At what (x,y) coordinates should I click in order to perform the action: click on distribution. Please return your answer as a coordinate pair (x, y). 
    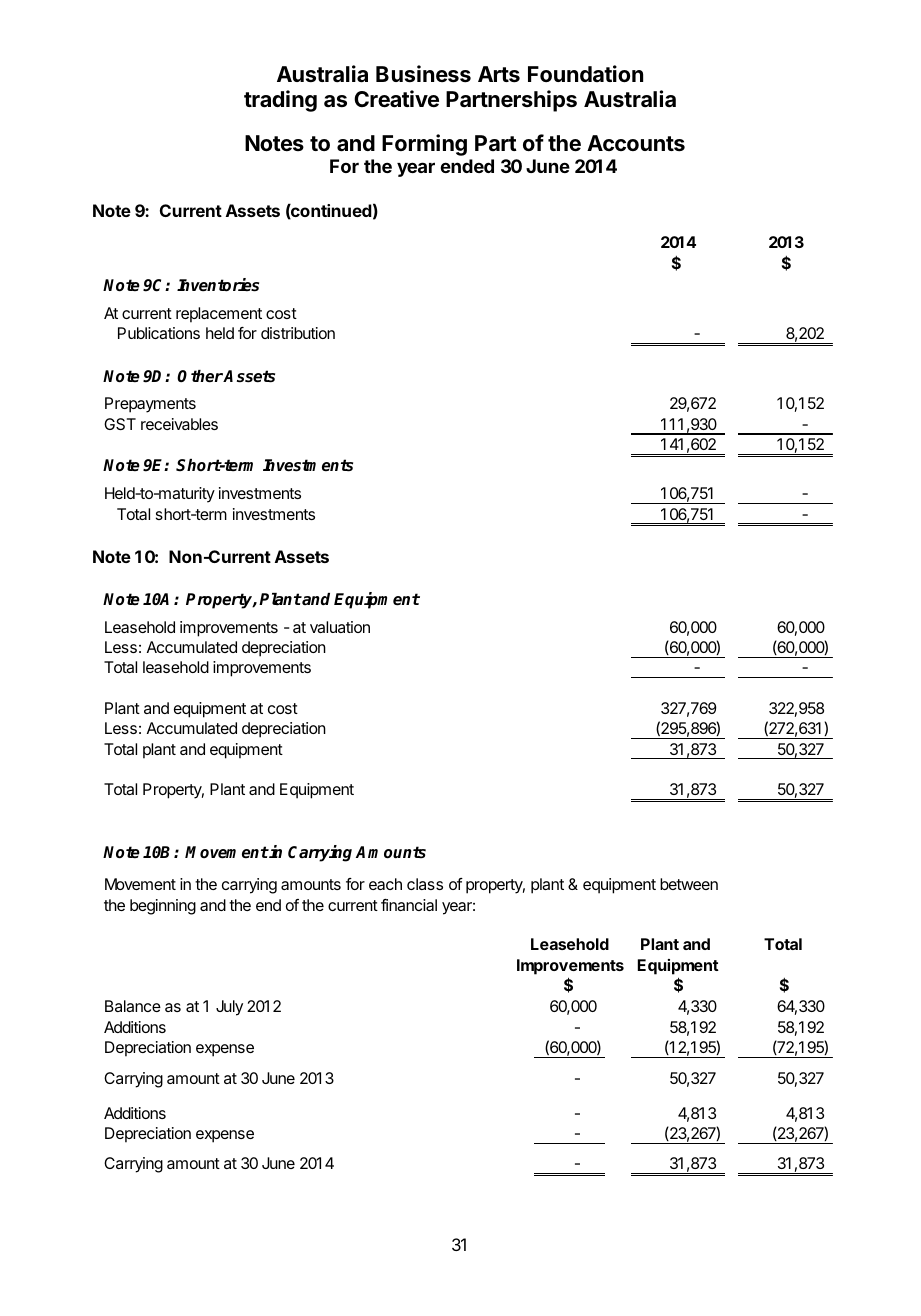
    Looking at the image, I should click on (298, 333).
